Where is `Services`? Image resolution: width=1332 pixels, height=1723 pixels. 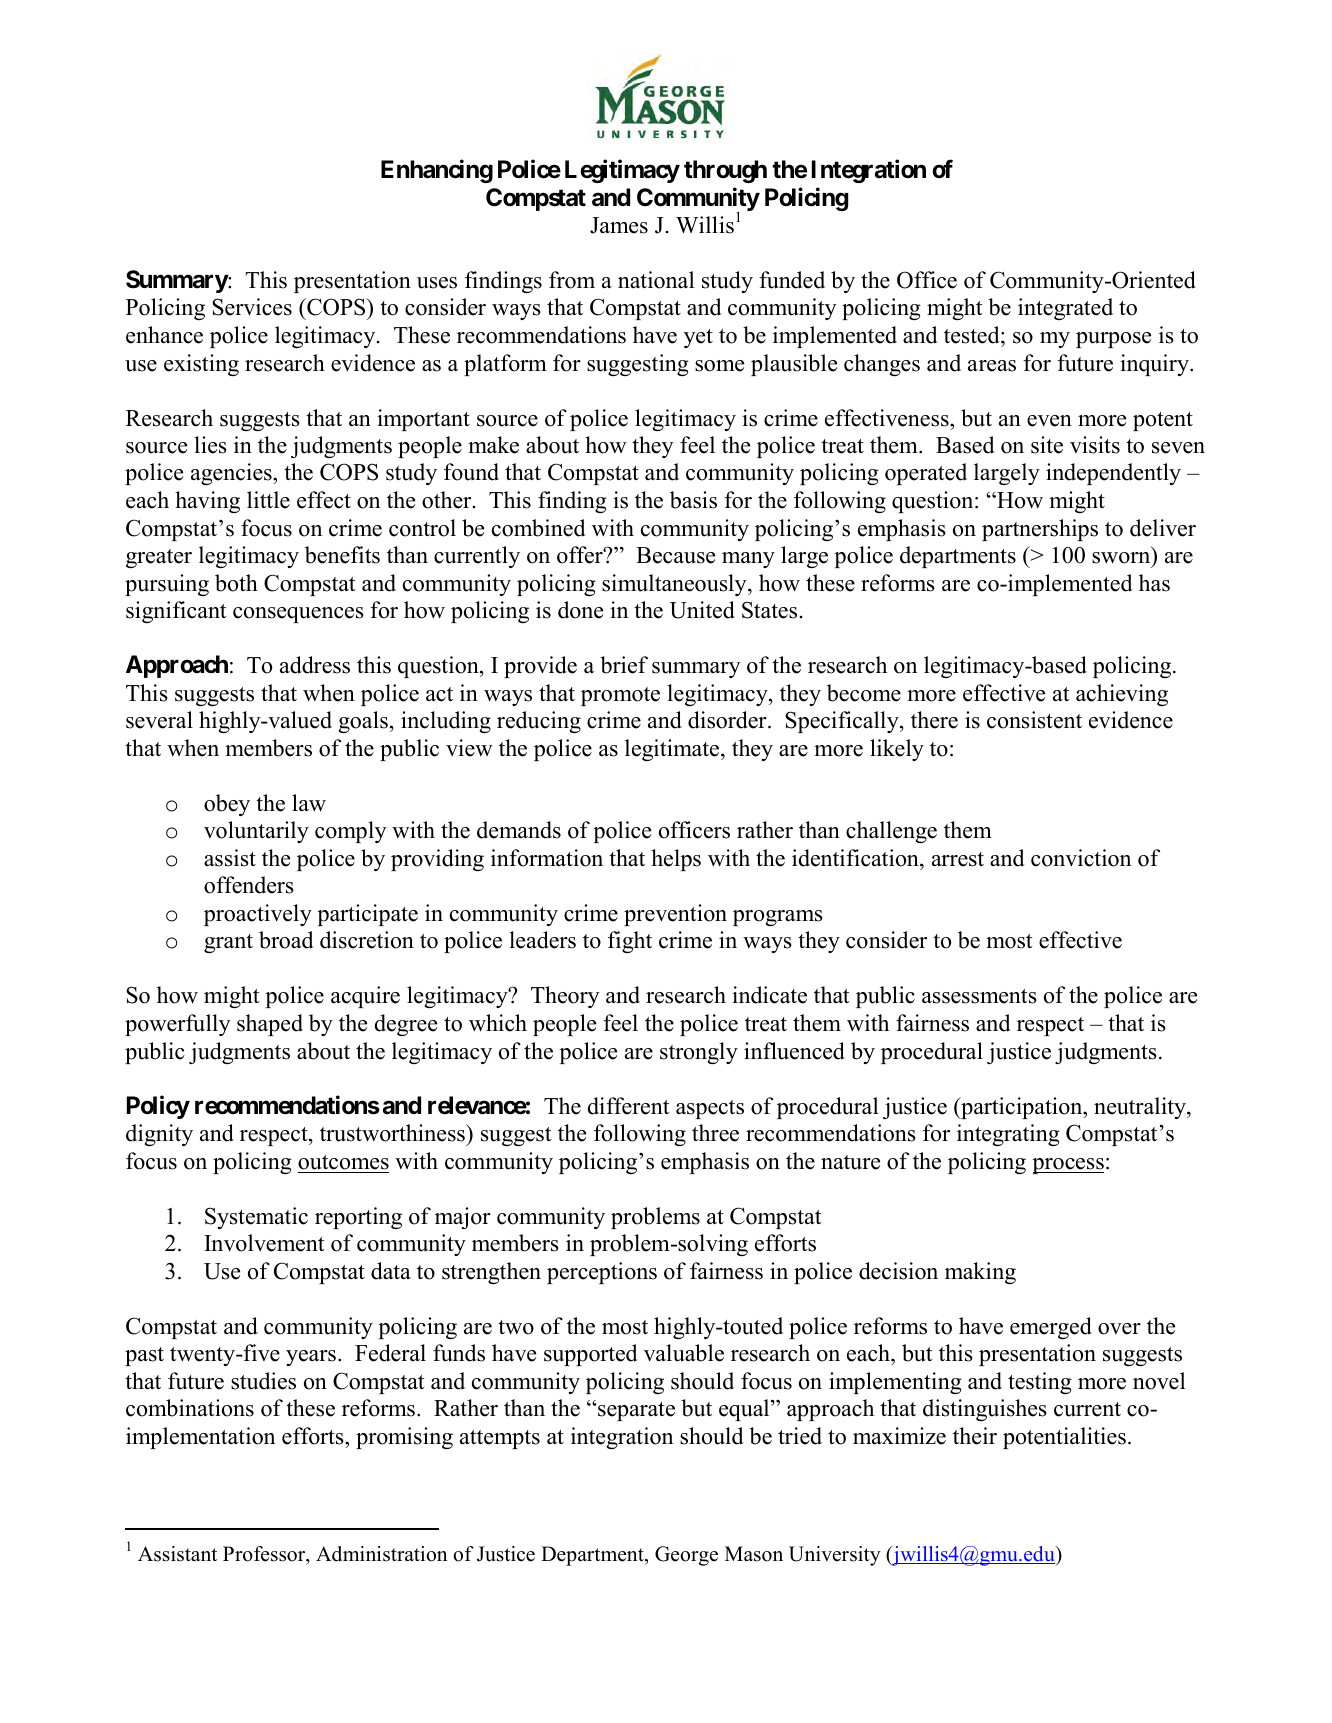 Services is located at coordinates (252, 307).
